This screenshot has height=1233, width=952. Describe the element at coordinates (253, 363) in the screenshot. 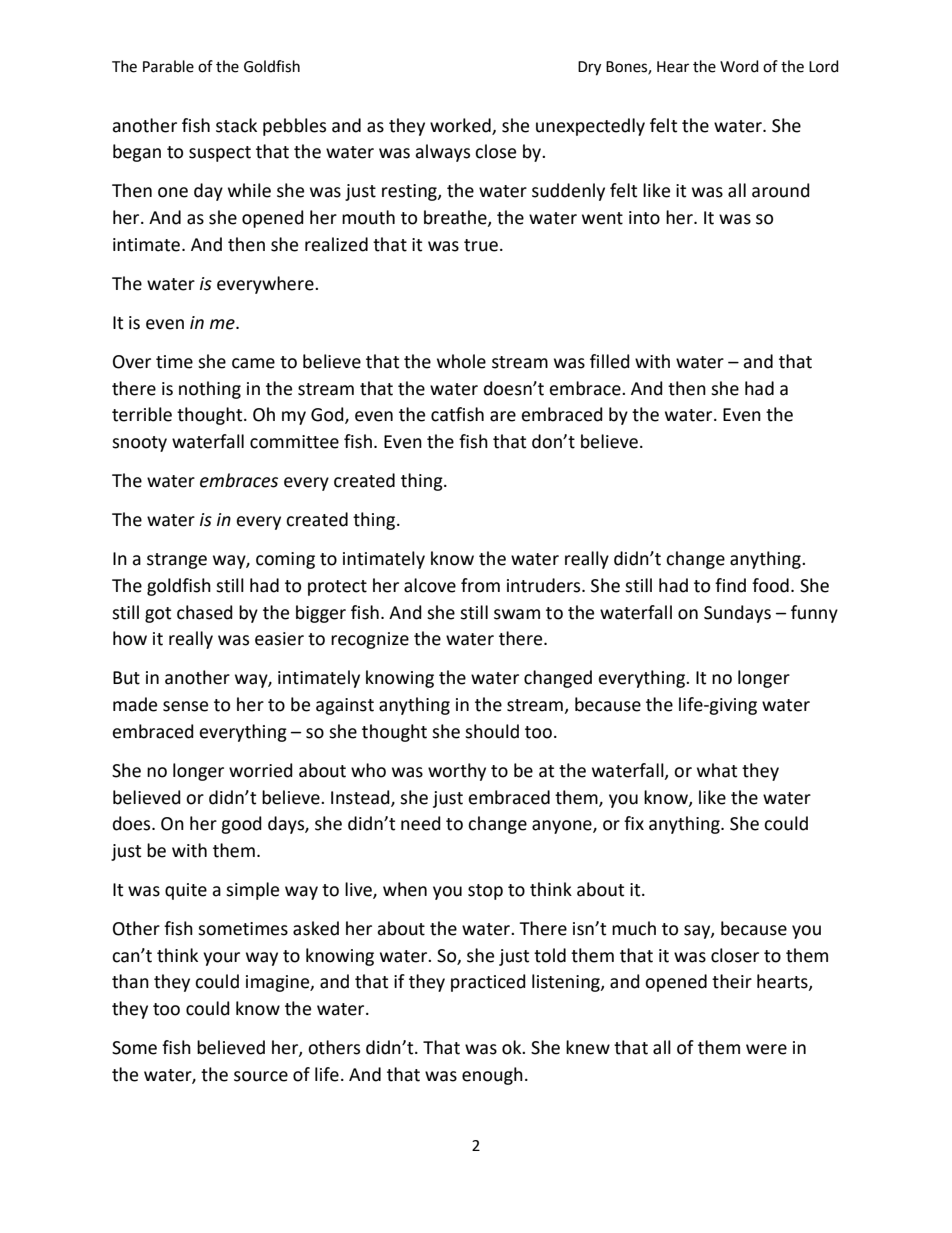

I see `came` at that location.
